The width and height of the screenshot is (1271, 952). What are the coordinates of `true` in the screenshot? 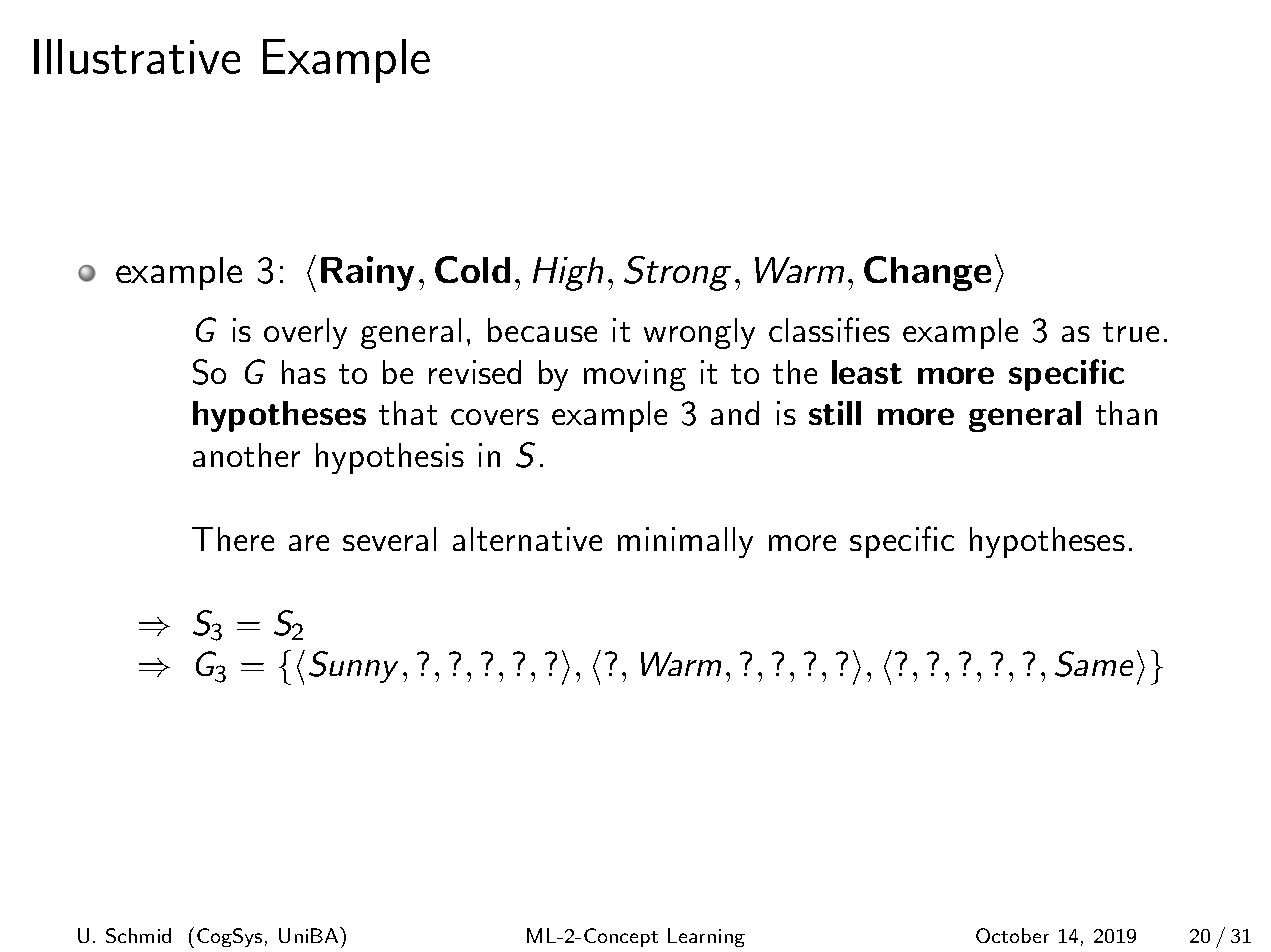 It's located at (1131, 332).
